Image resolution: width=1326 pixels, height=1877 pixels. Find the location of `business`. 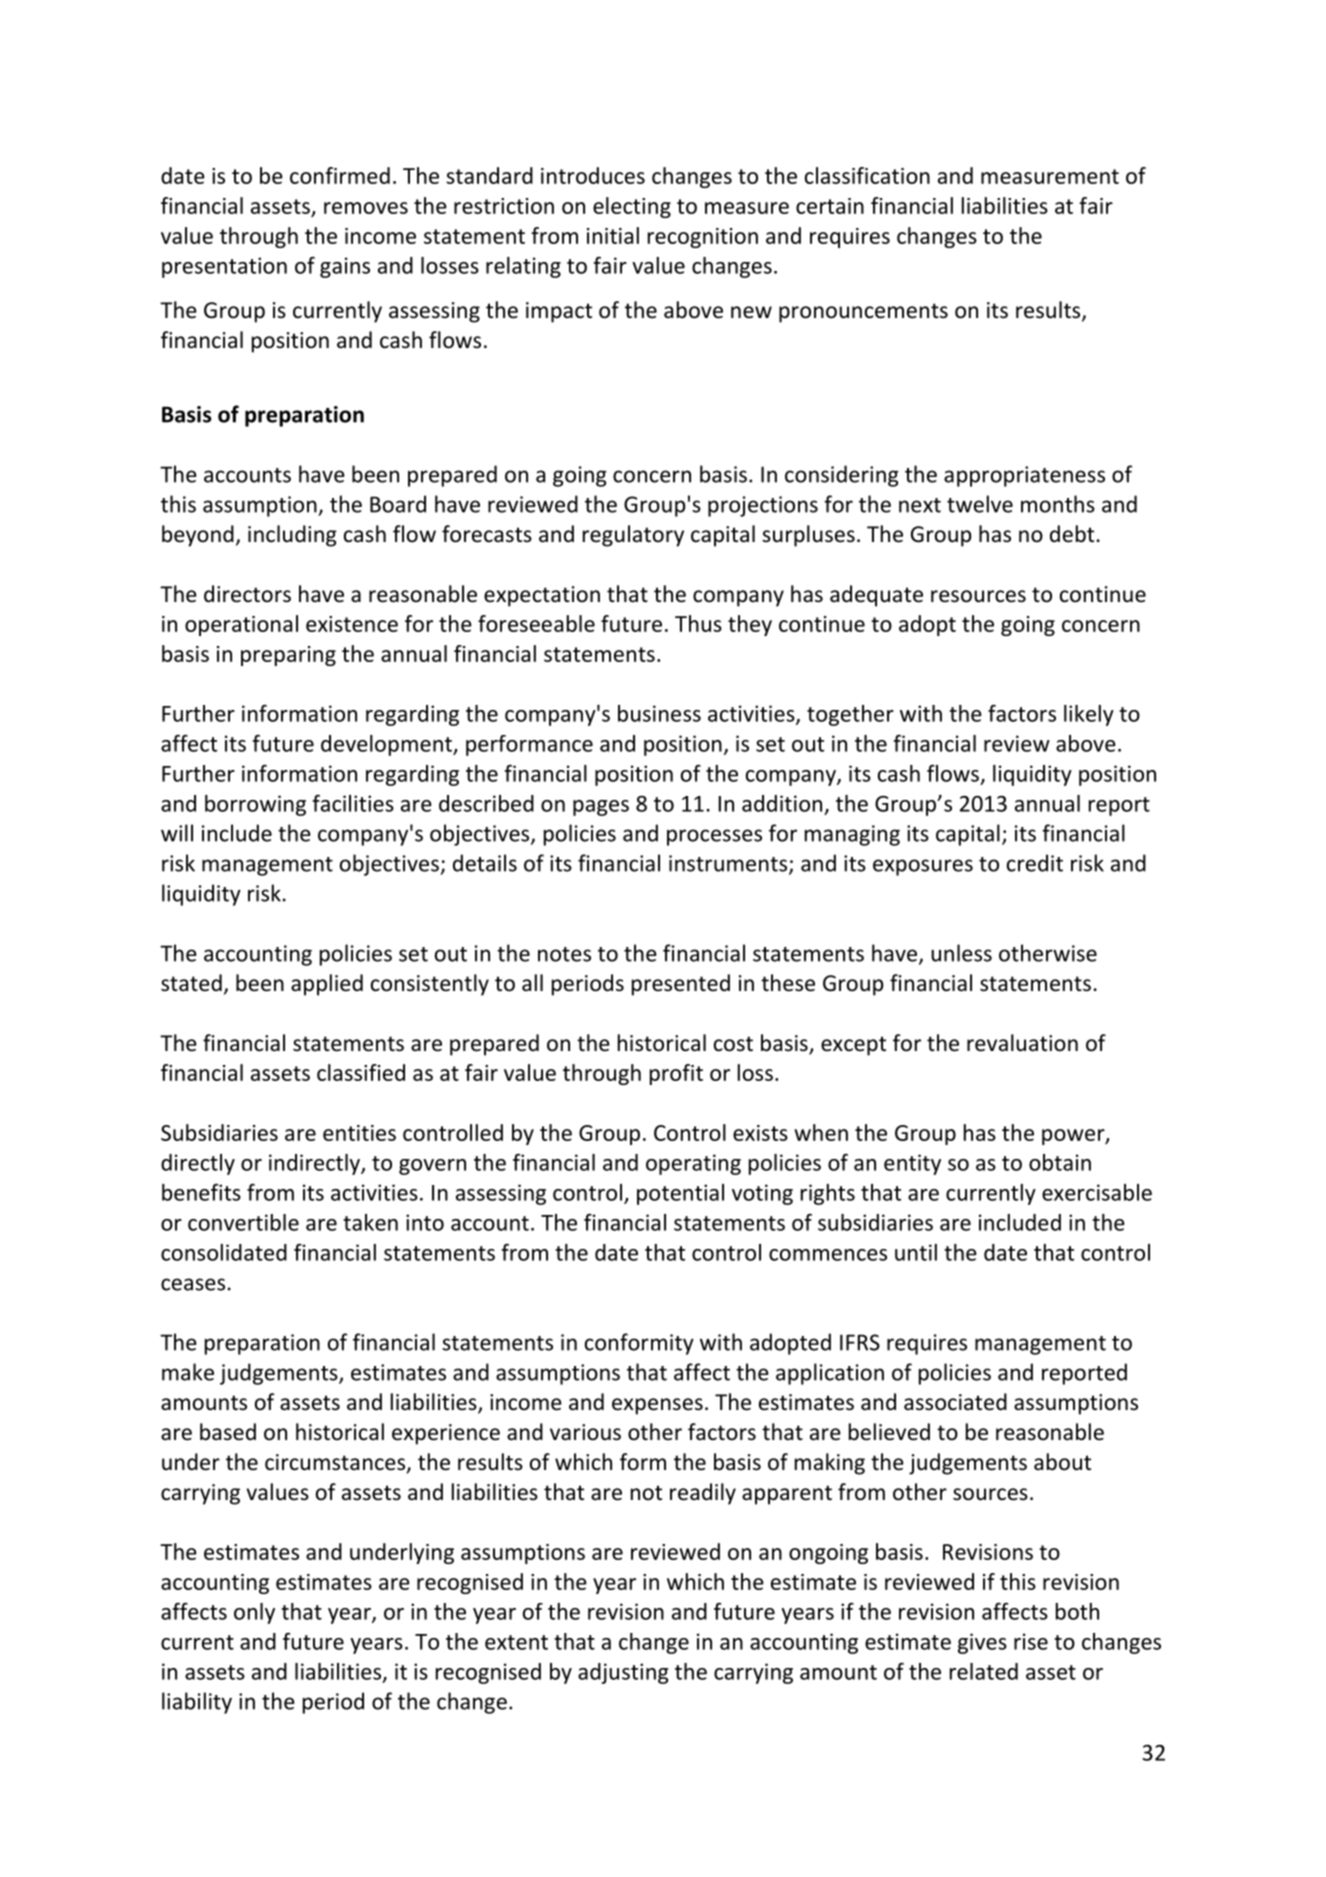

business is located at coordinates (659, 713).
